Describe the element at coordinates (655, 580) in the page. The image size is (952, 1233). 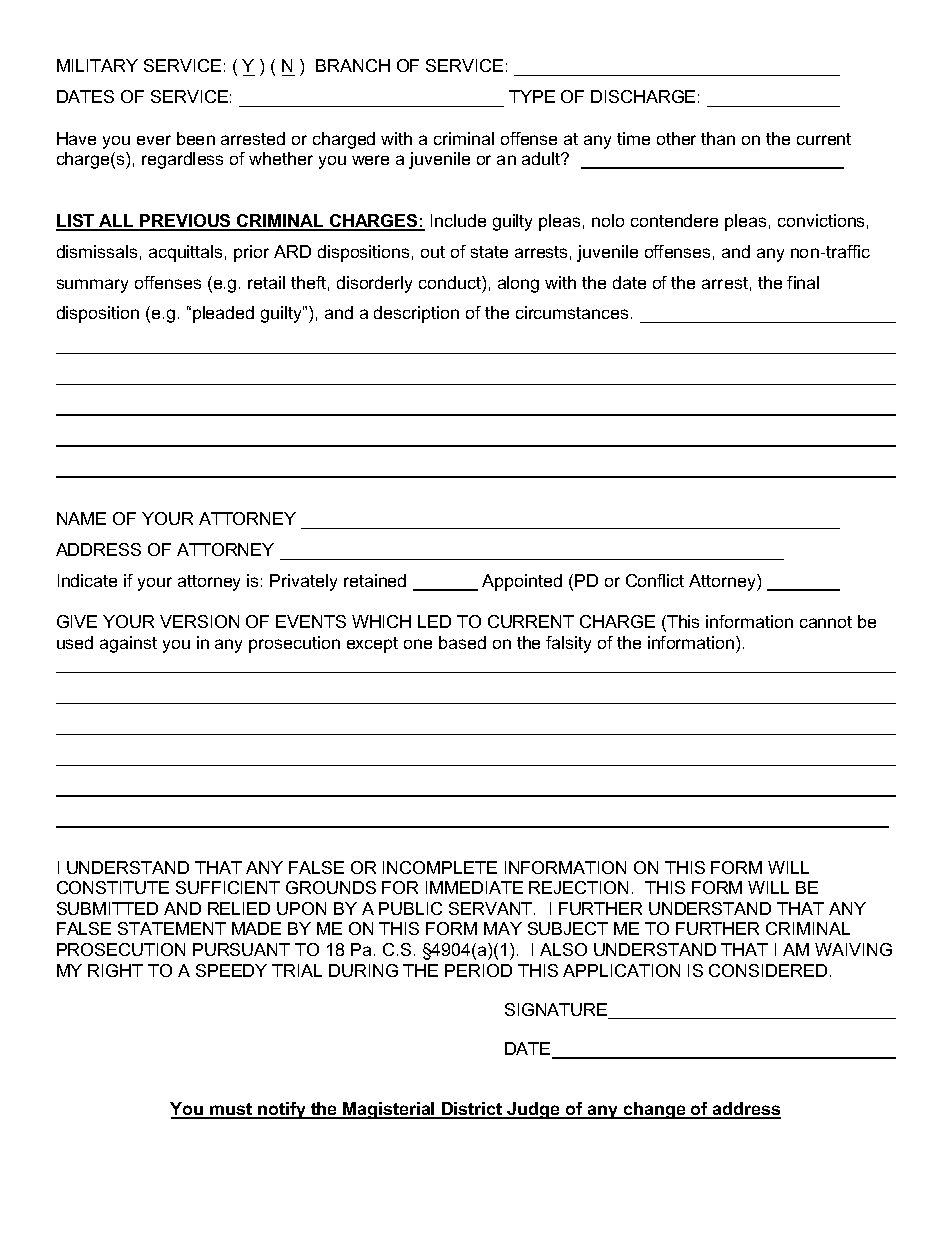
I see `Conflict` at that location.
